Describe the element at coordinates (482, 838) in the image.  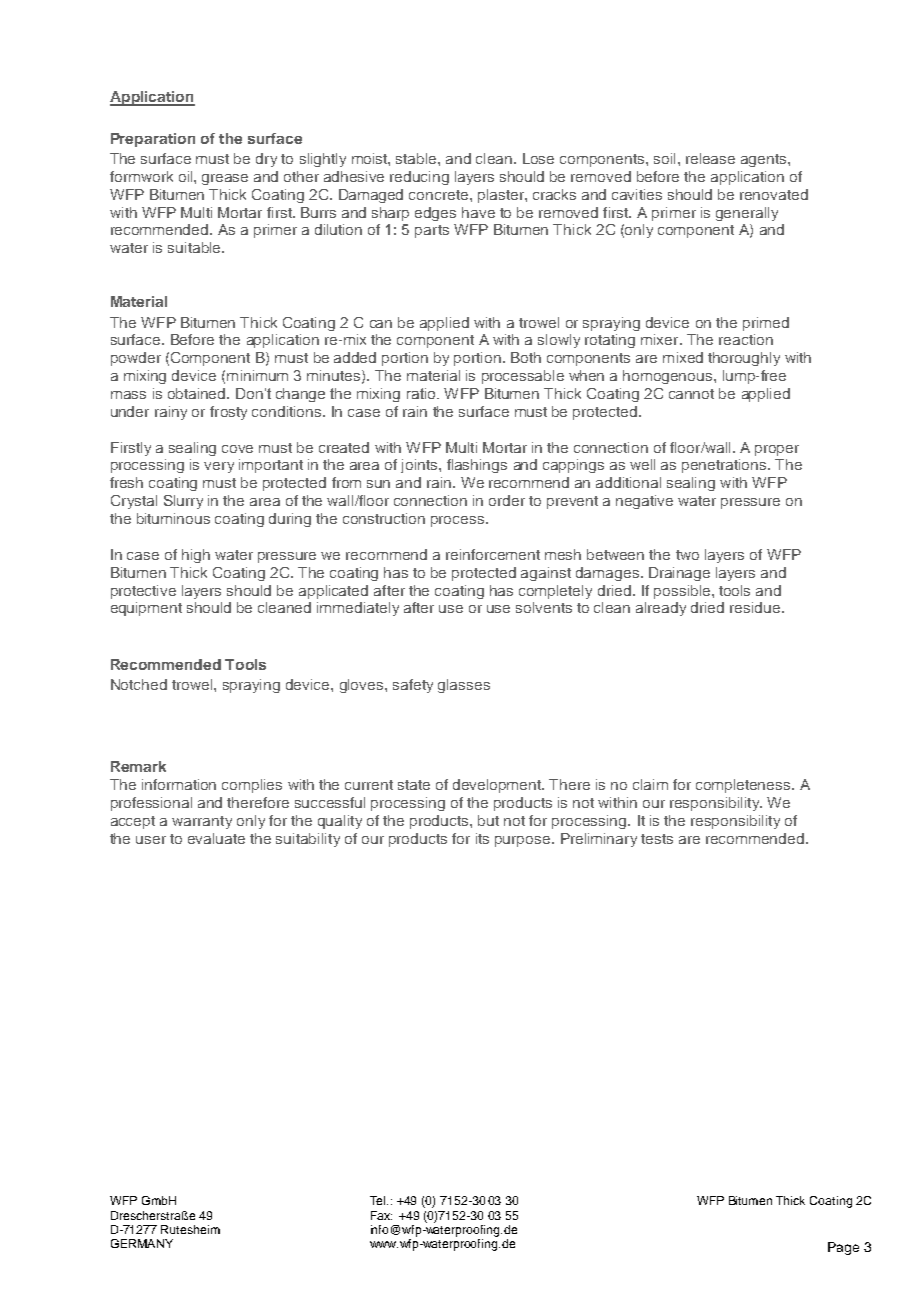
I see `its` at that location.
